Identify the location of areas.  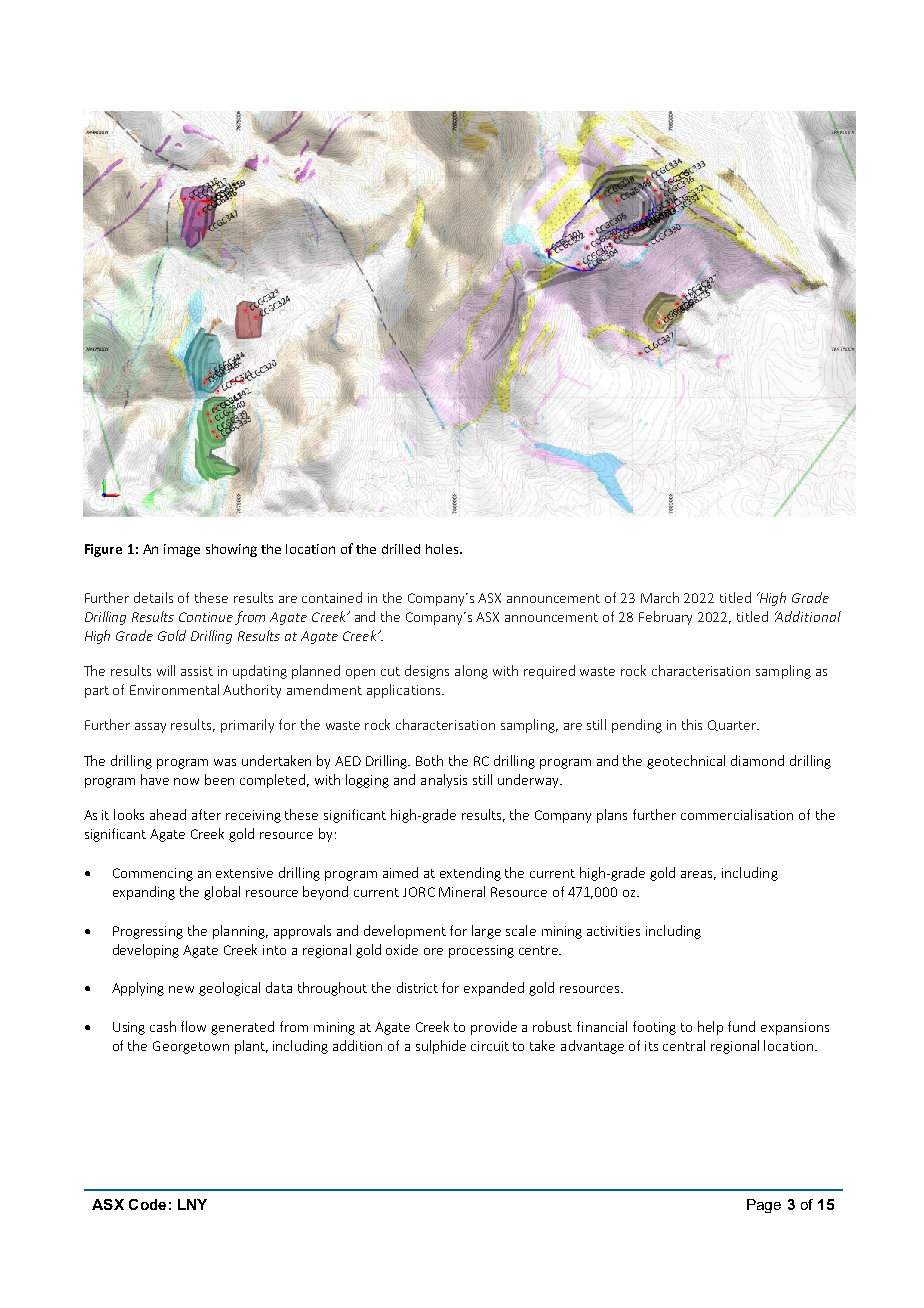
(698, 875).
